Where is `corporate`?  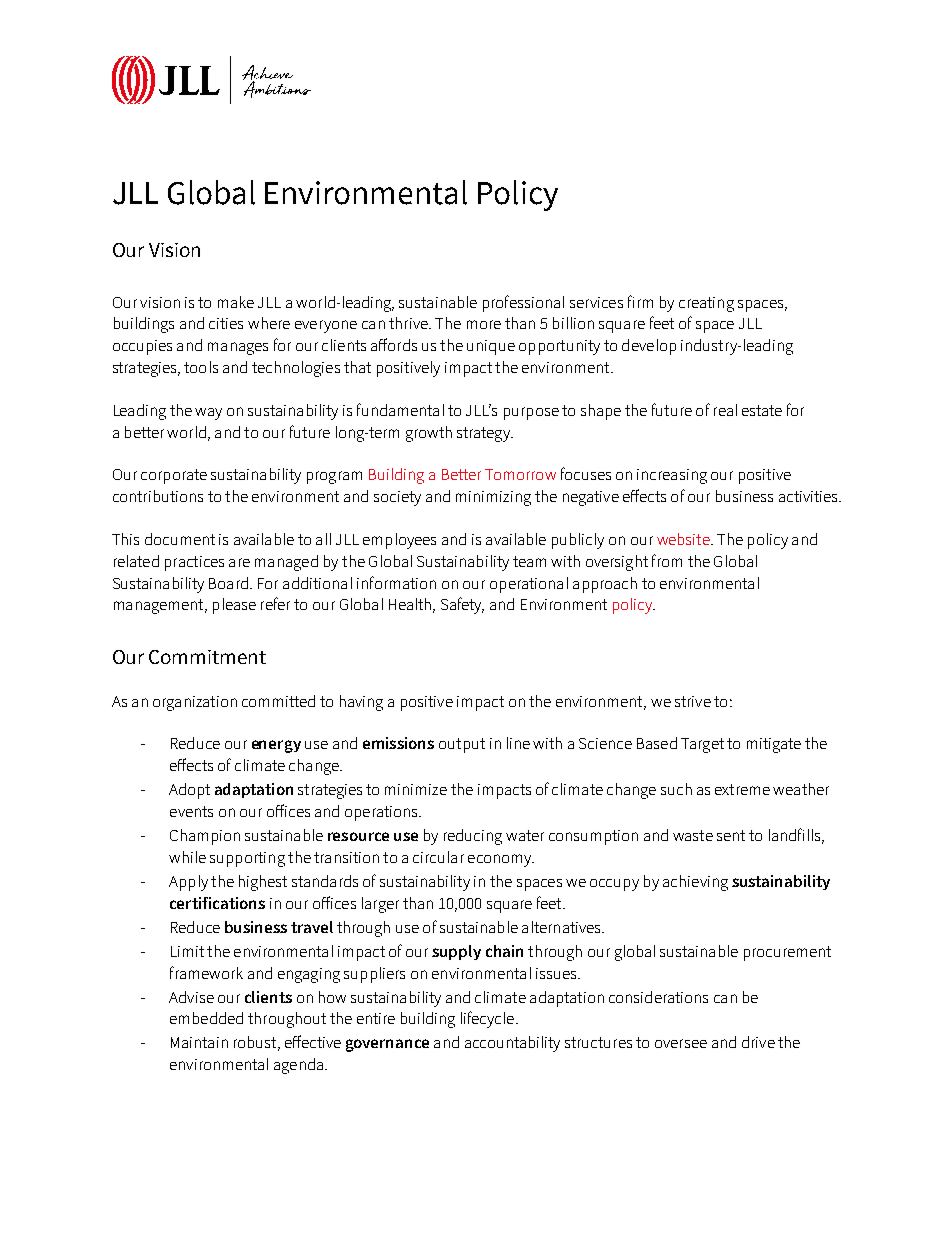 corporate is located at coordinates (174, 476).
